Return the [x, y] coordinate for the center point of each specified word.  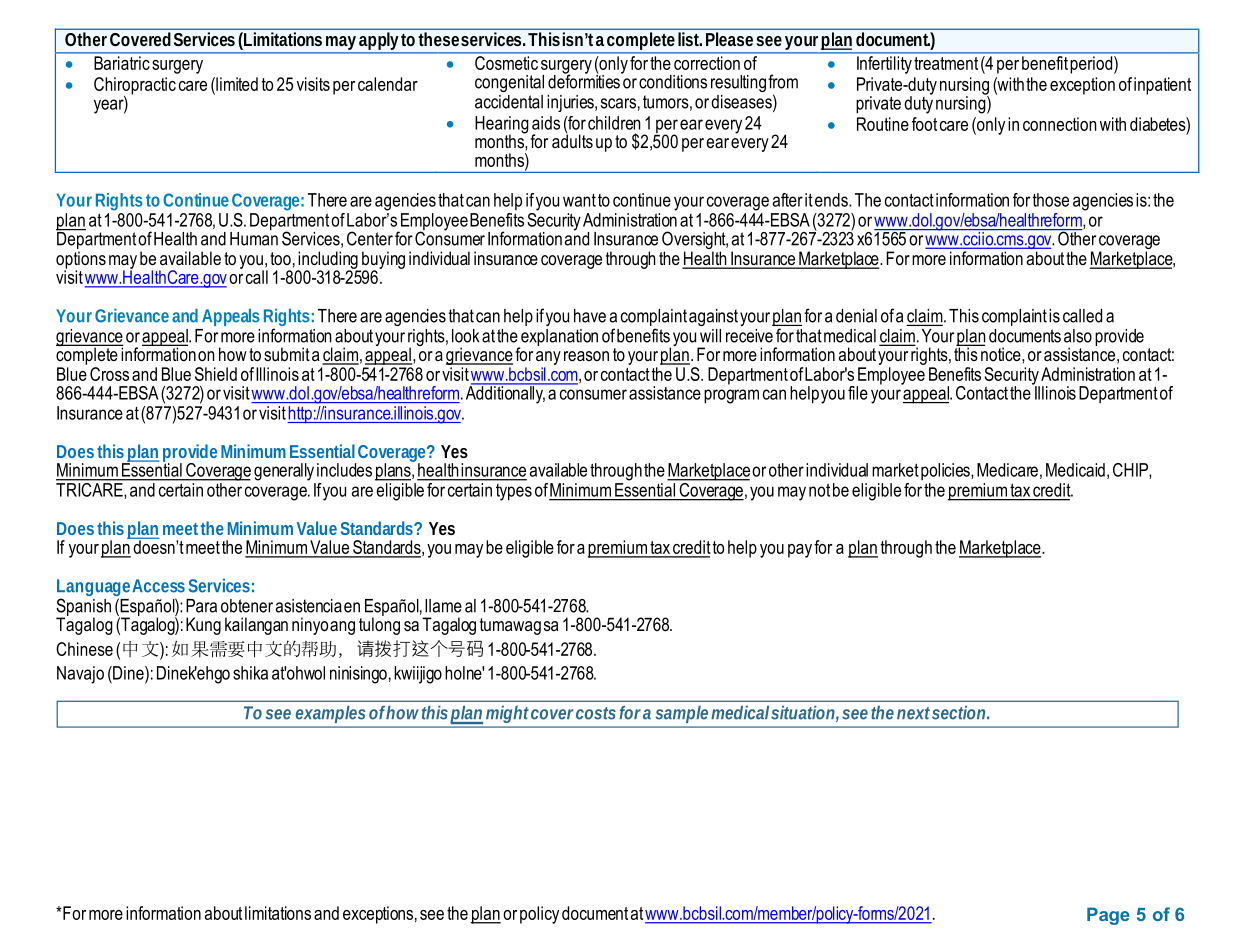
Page [1108, 916]
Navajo [80, 675]
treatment [946, 63]
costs [596, 713]
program [731, 396]
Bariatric [121, 63]
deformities [585, 80]
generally [284, 472]
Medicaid [1075, 470]
